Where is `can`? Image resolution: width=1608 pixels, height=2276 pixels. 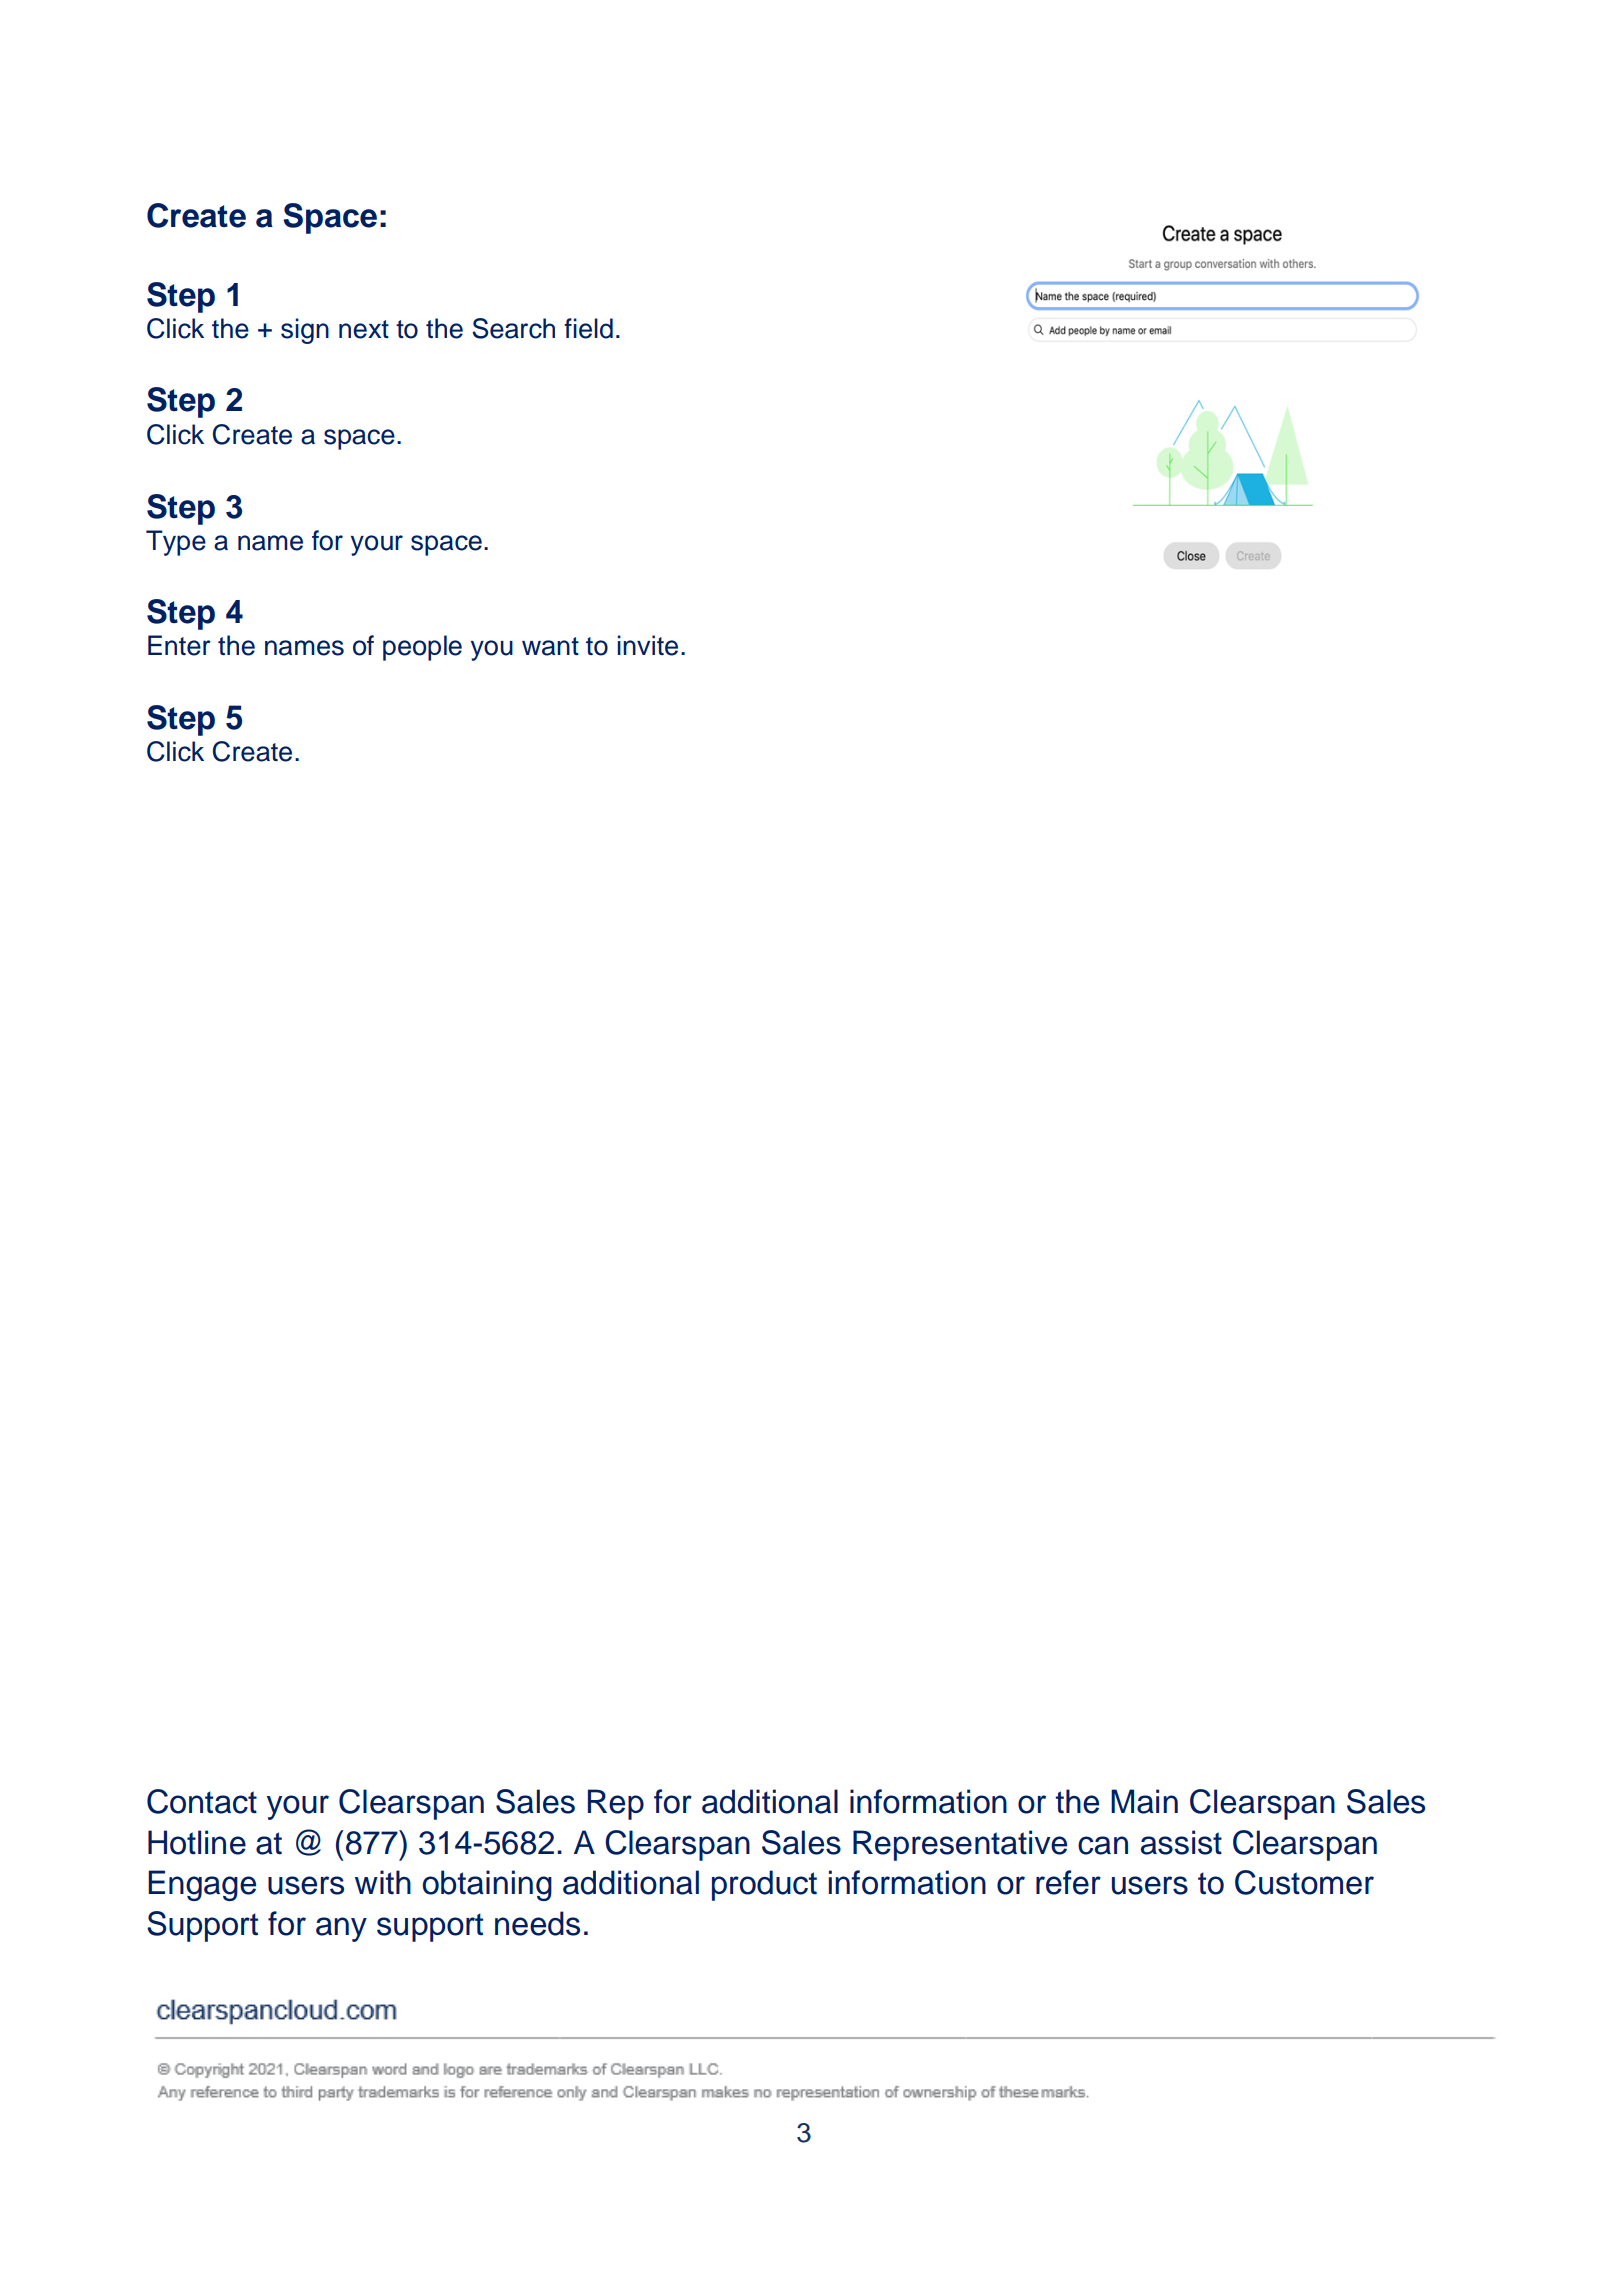 can is located at coordinates (1103, 1845).
